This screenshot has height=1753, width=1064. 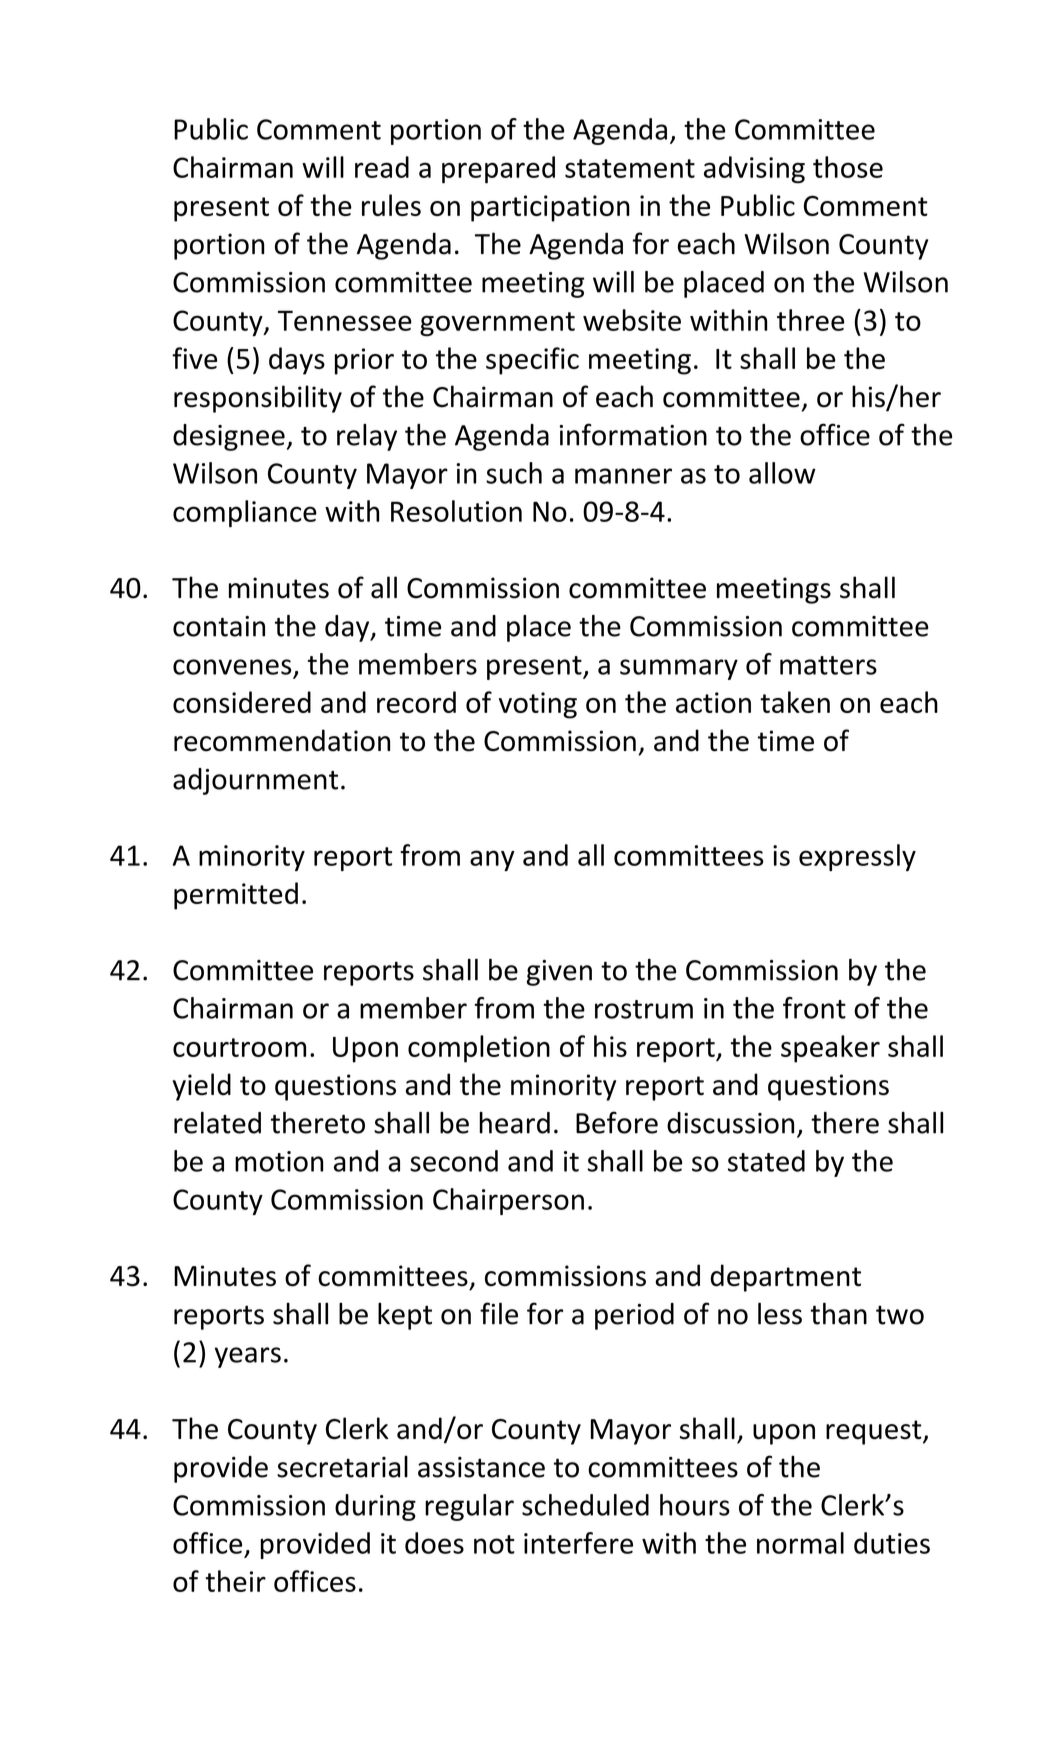 I want to click on voting, so click(x=538, y=705).
